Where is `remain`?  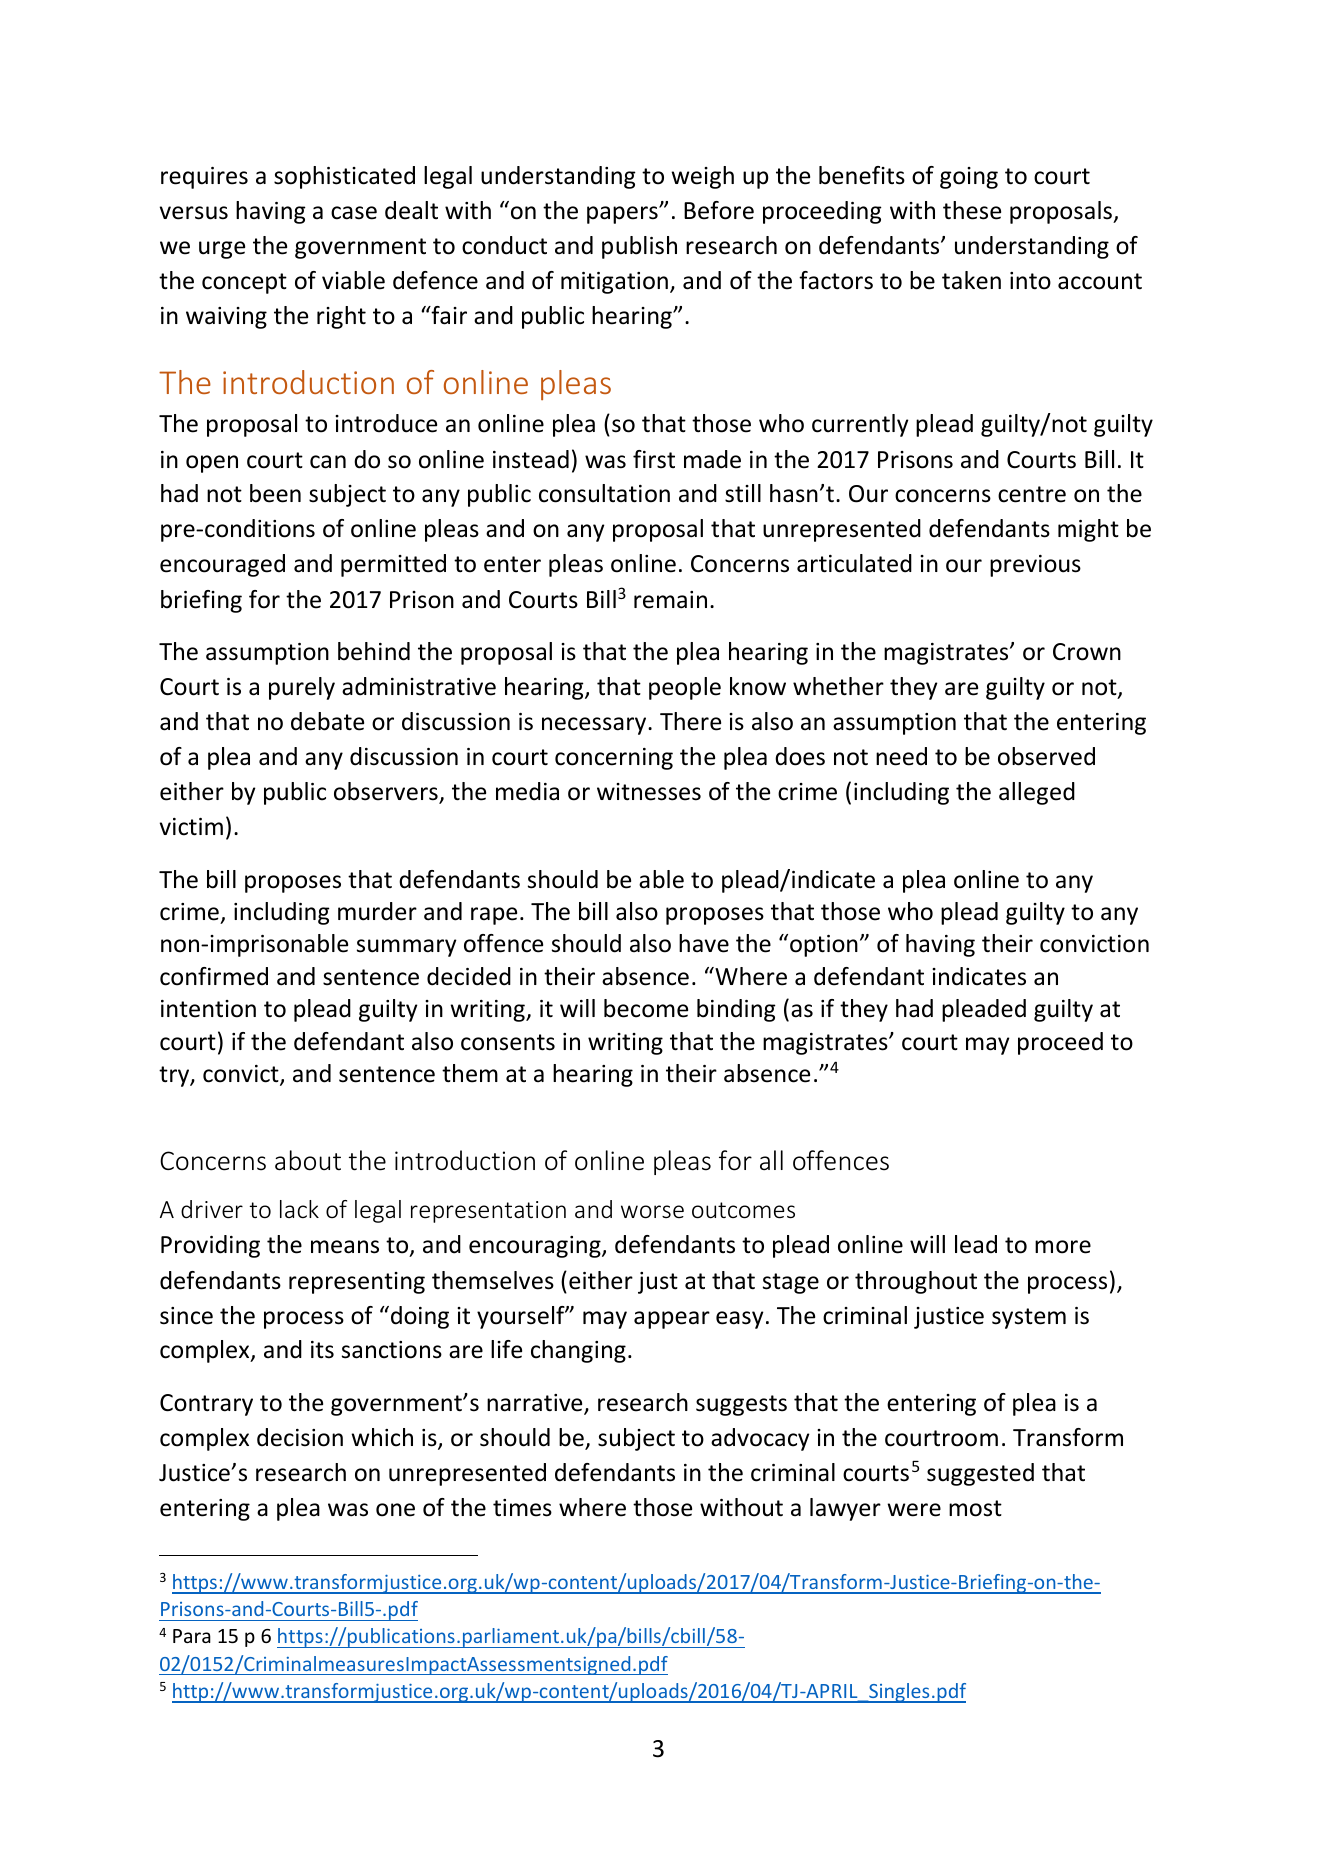
remain is located at coordinates (670, 600).
